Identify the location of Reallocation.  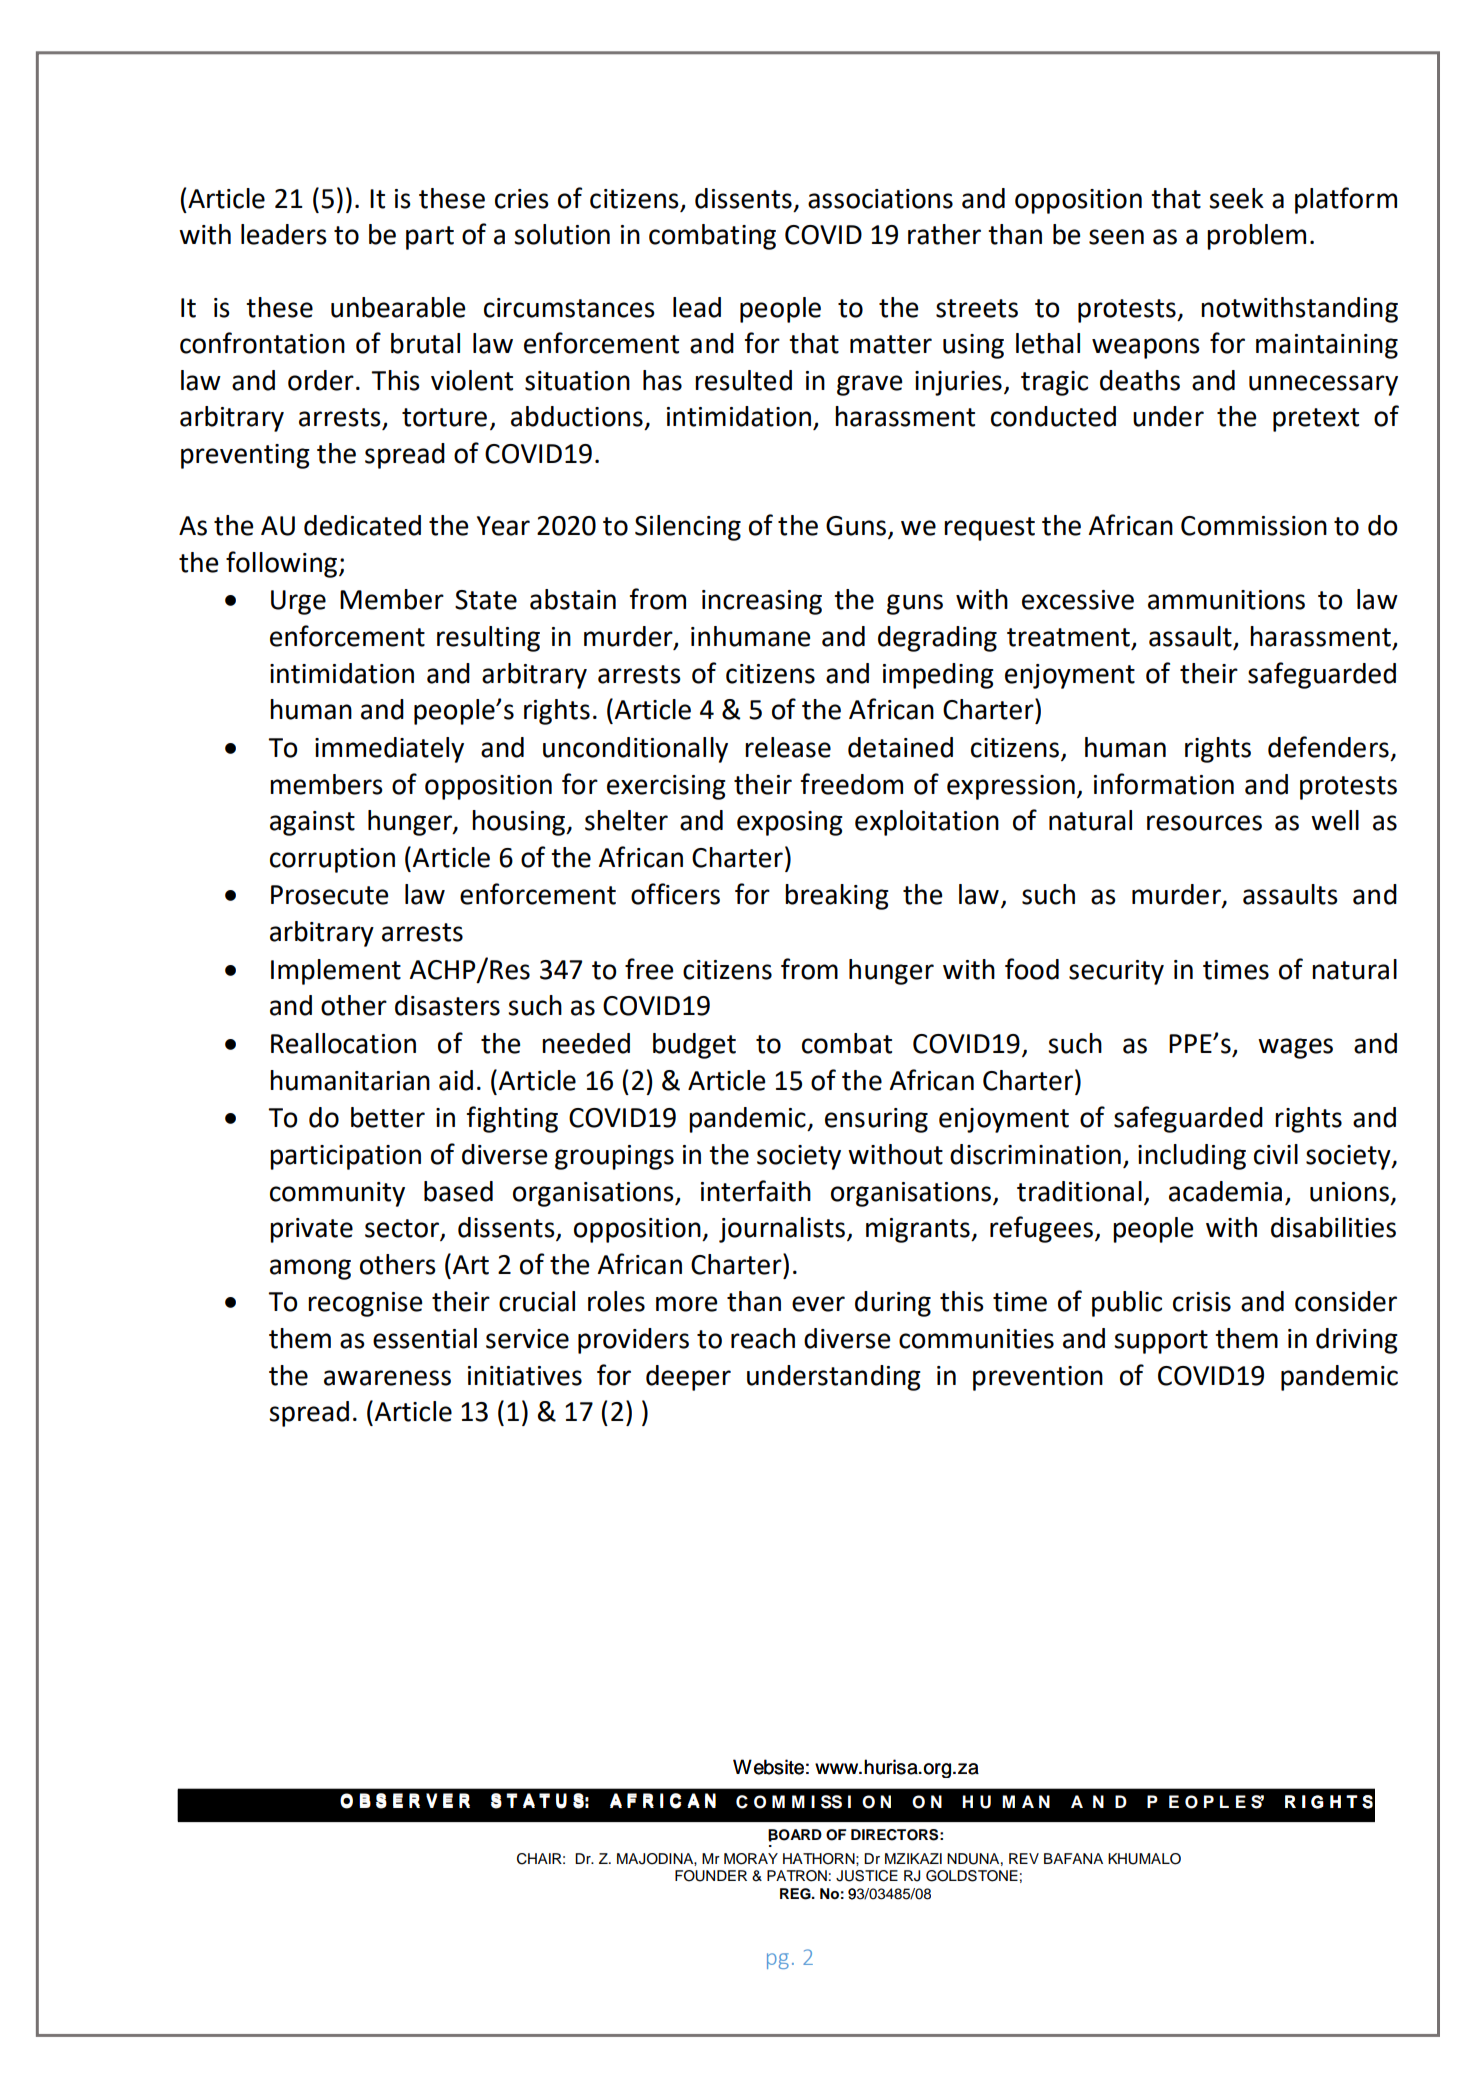
(343, 1043).
